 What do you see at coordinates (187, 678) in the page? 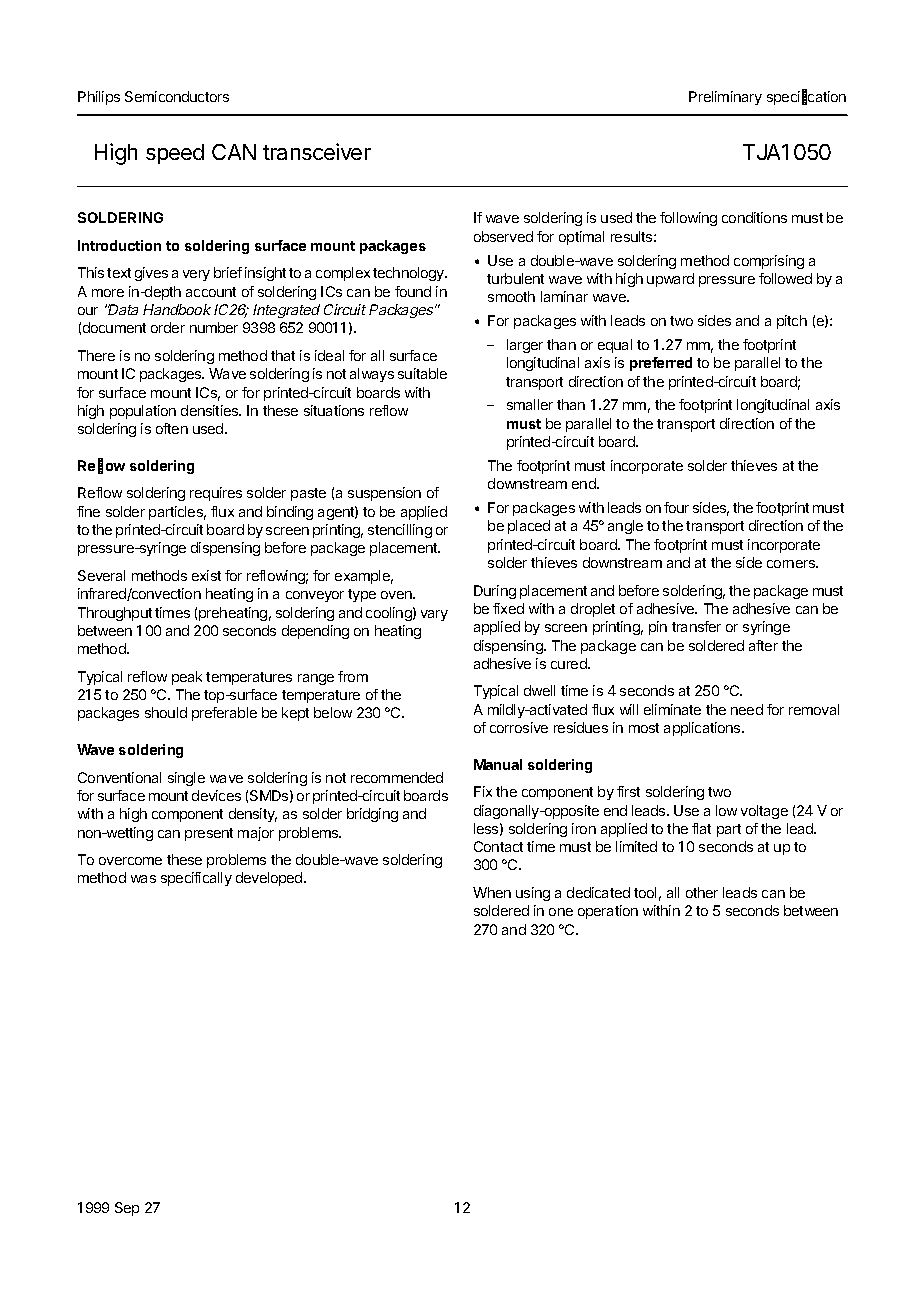
I see `peak` at bounding box center [187, 678].
